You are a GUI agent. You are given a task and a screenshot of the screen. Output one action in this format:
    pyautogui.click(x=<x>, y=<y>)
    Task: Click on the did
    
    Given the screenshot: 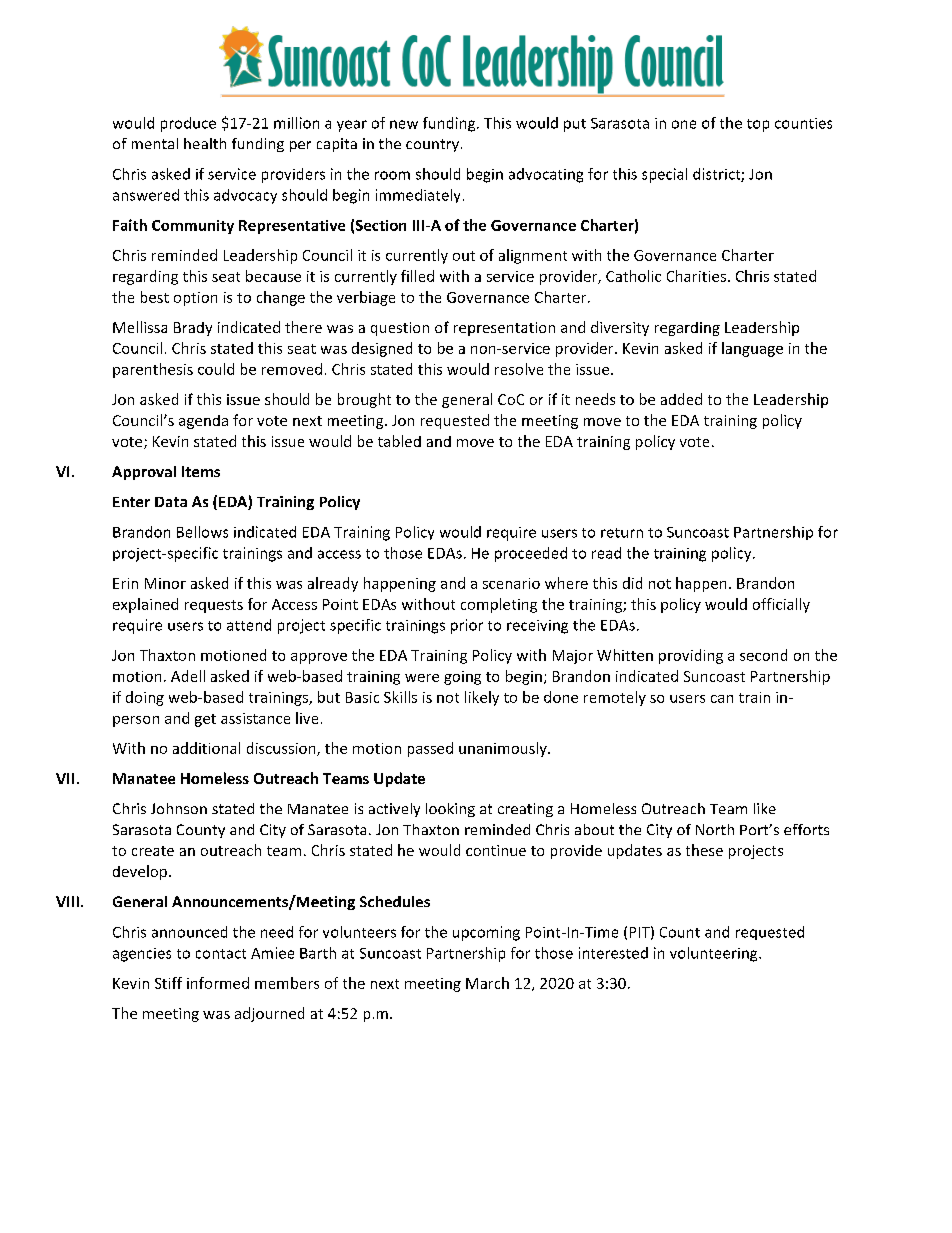 What is the action you would take?
    pyautogui.click(x=632, y=583)
